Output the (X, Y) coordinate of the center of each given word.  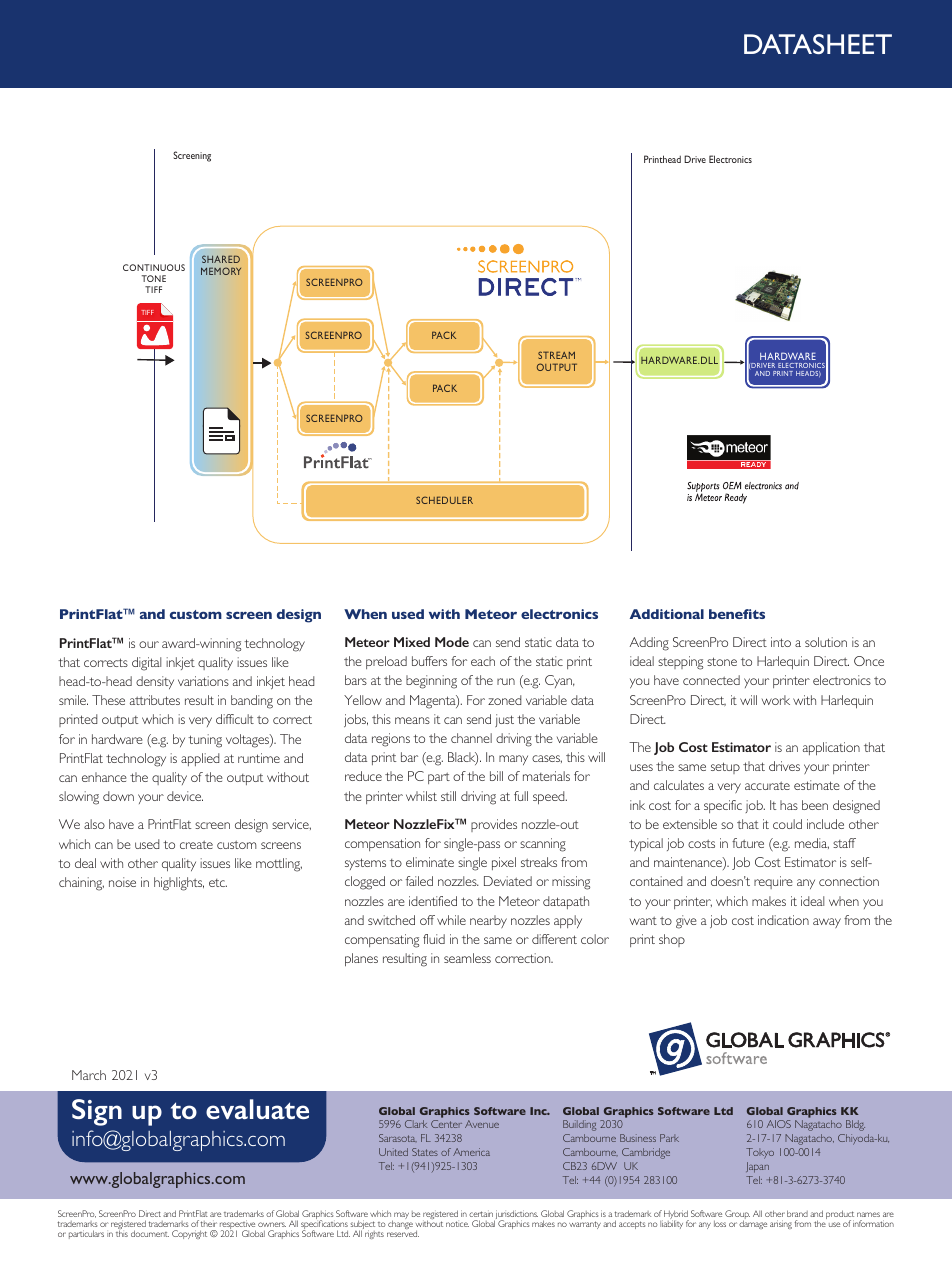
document (150, 1233)
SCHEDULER (444, 500)
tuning (205, 741)
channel (471, 738)
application (831, 748)
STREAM (556, 355)
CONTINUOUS (154, 267)
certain (481, 1213)
